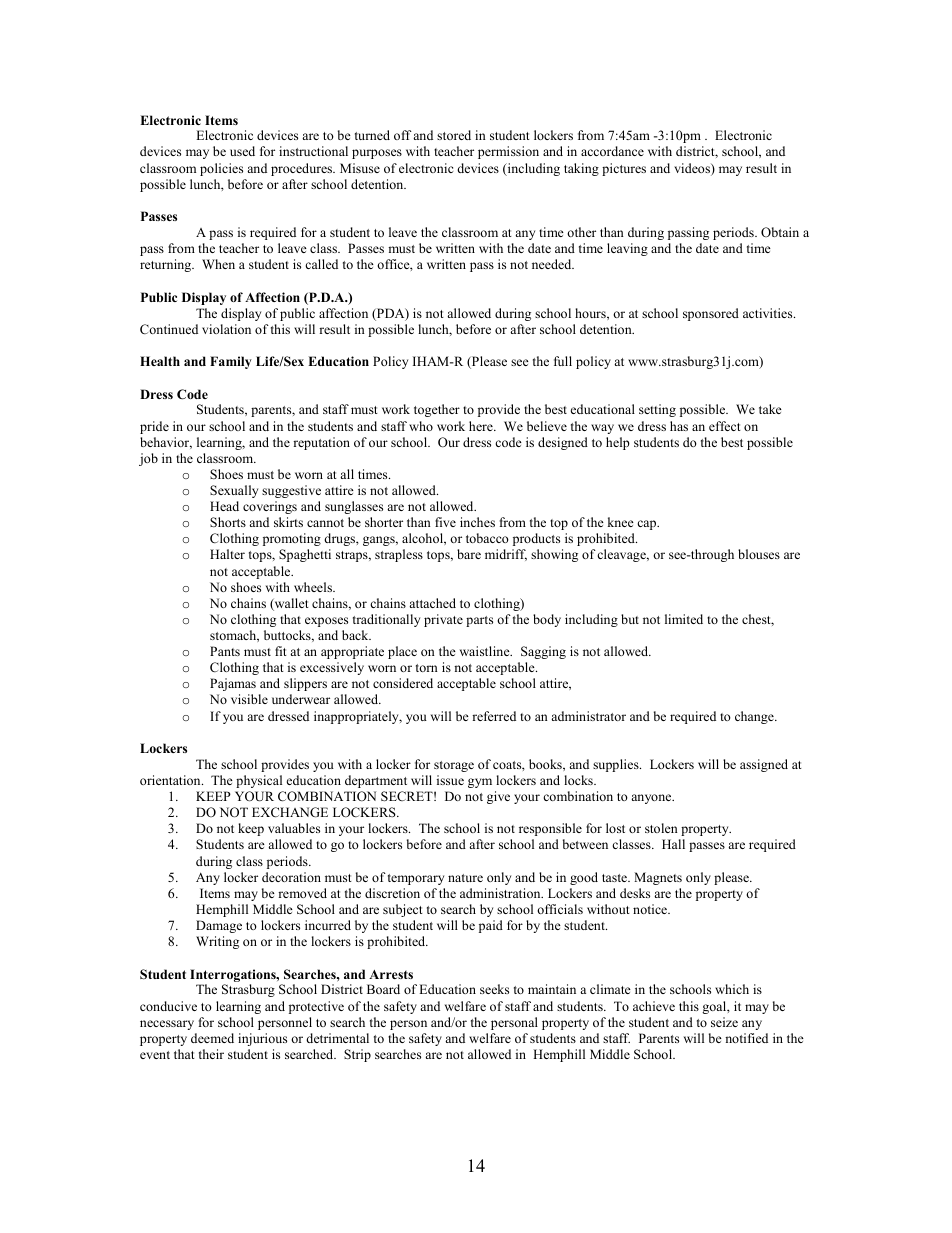 This screenshot has height=1233, width=952. Describe the element at coordinates (725, 426) in the screenshot. I see `effect` at that location.
